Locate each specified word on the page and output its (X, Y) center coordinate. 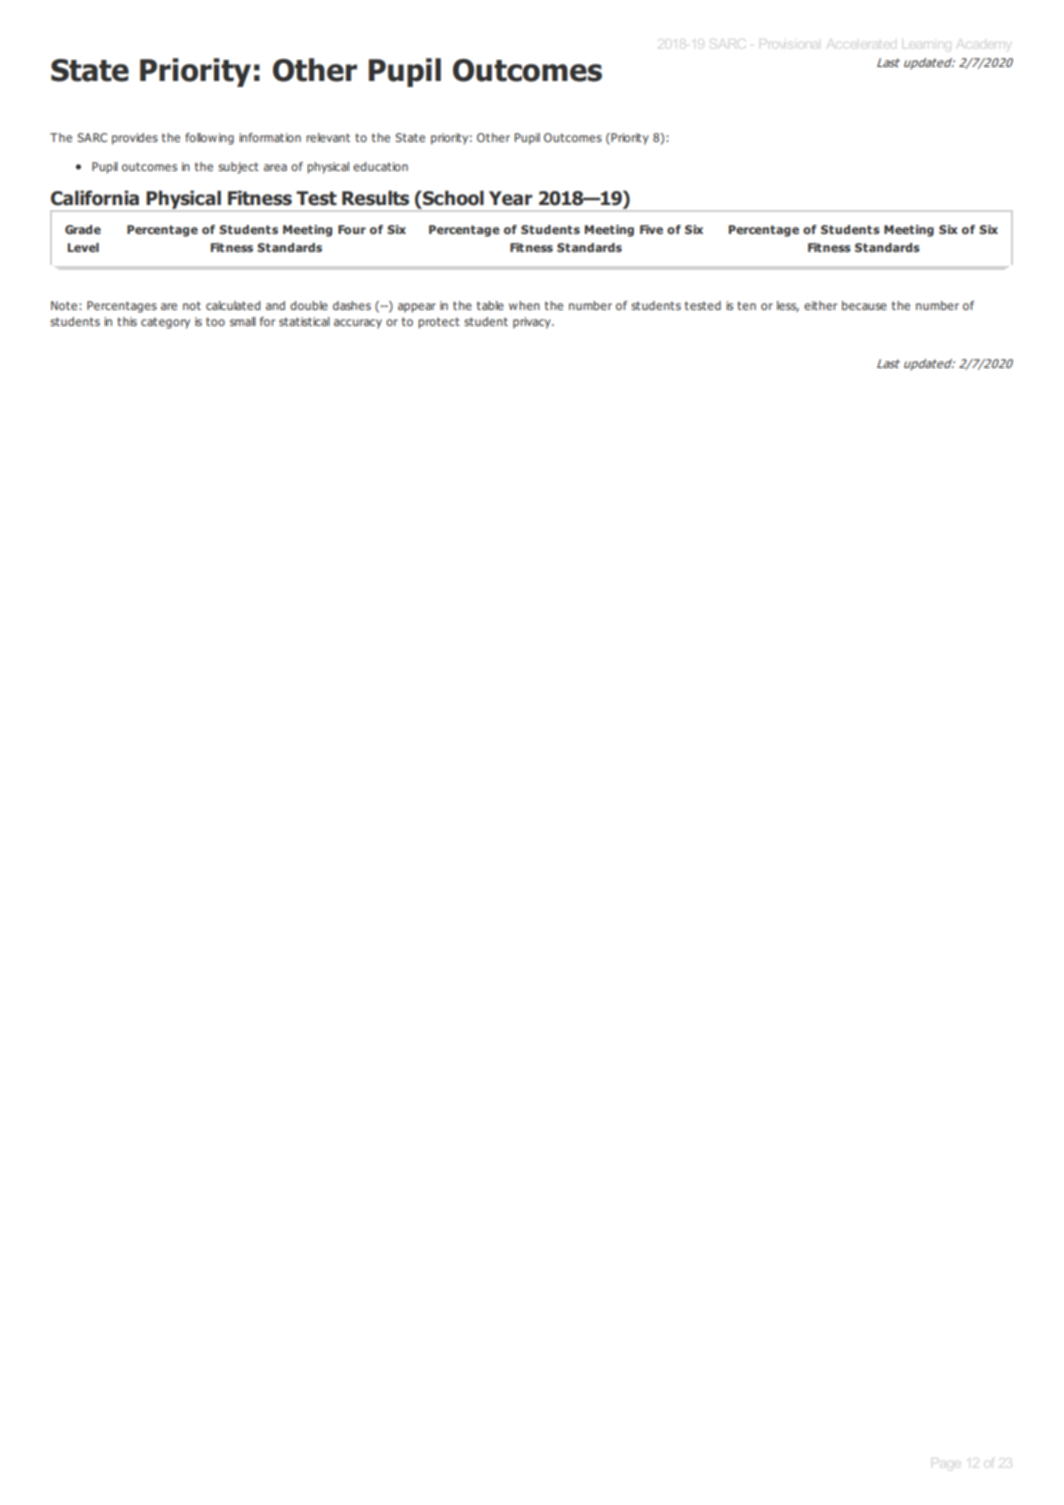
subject (238, 168)
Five (651, 229)
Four (352, 229)
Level (83, 247)
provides (135, 139)
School (452, 198)
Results (375, 198)
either (820, 305)
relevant (328, 137)
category (165, 323)
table (490, 305)
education (380, 166)
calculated (233, 305)
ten (746, 305)
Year (511, 198)
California (95, 198)
